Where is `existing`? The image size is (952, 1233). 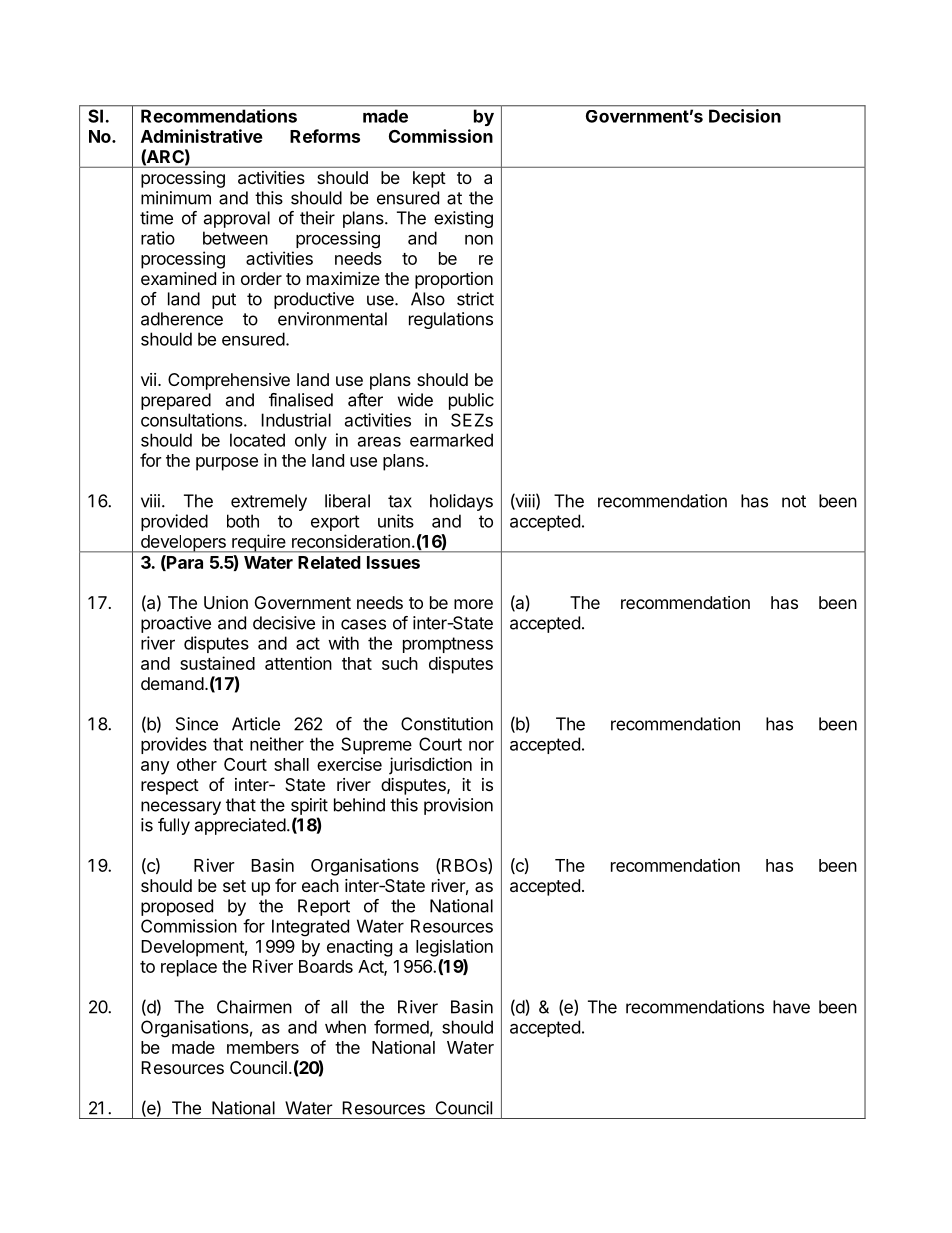
existing is located at coordinates (463, 219).
